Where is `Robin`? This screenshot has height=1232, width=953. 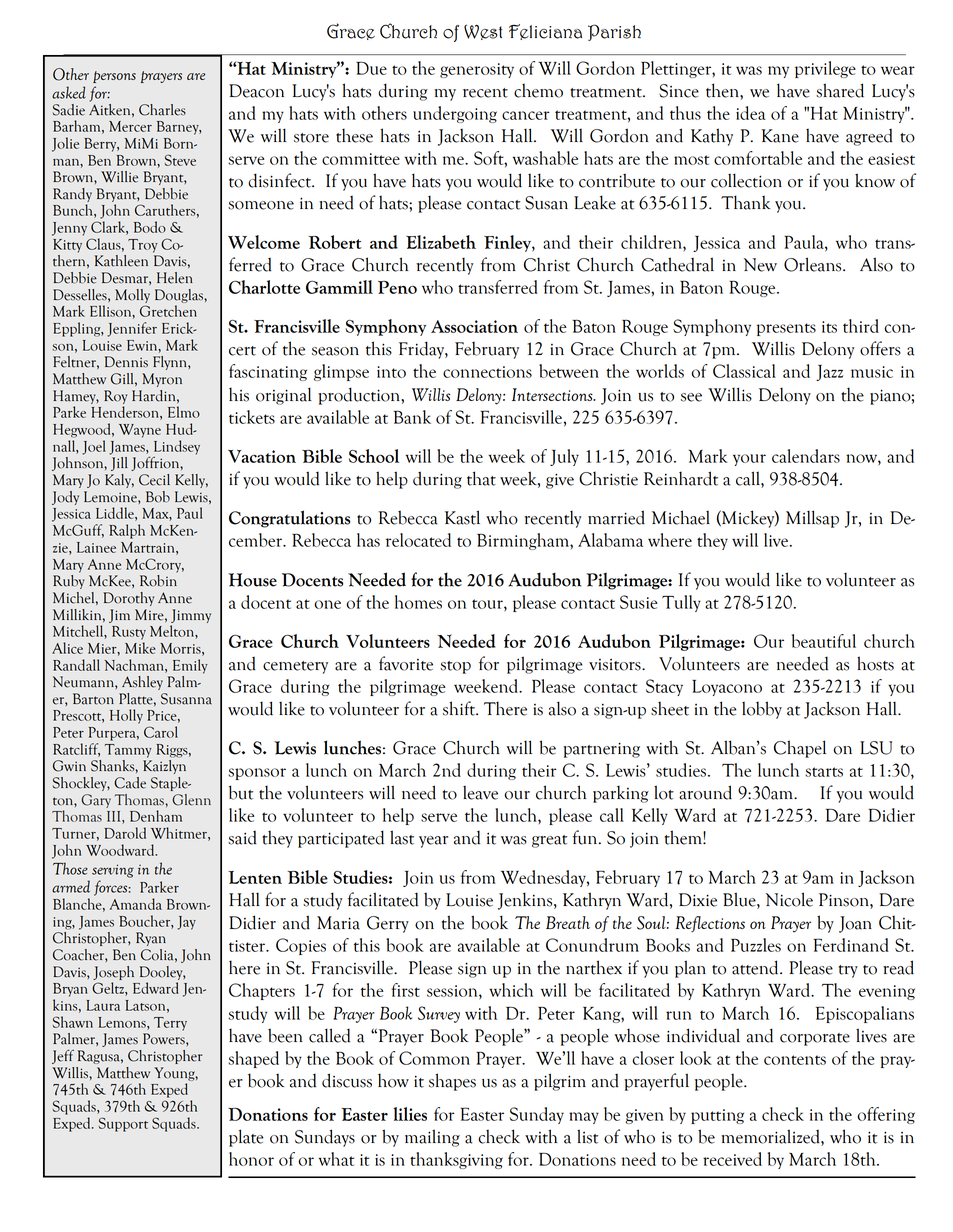 Robin is located at coordinates (159, 579).
